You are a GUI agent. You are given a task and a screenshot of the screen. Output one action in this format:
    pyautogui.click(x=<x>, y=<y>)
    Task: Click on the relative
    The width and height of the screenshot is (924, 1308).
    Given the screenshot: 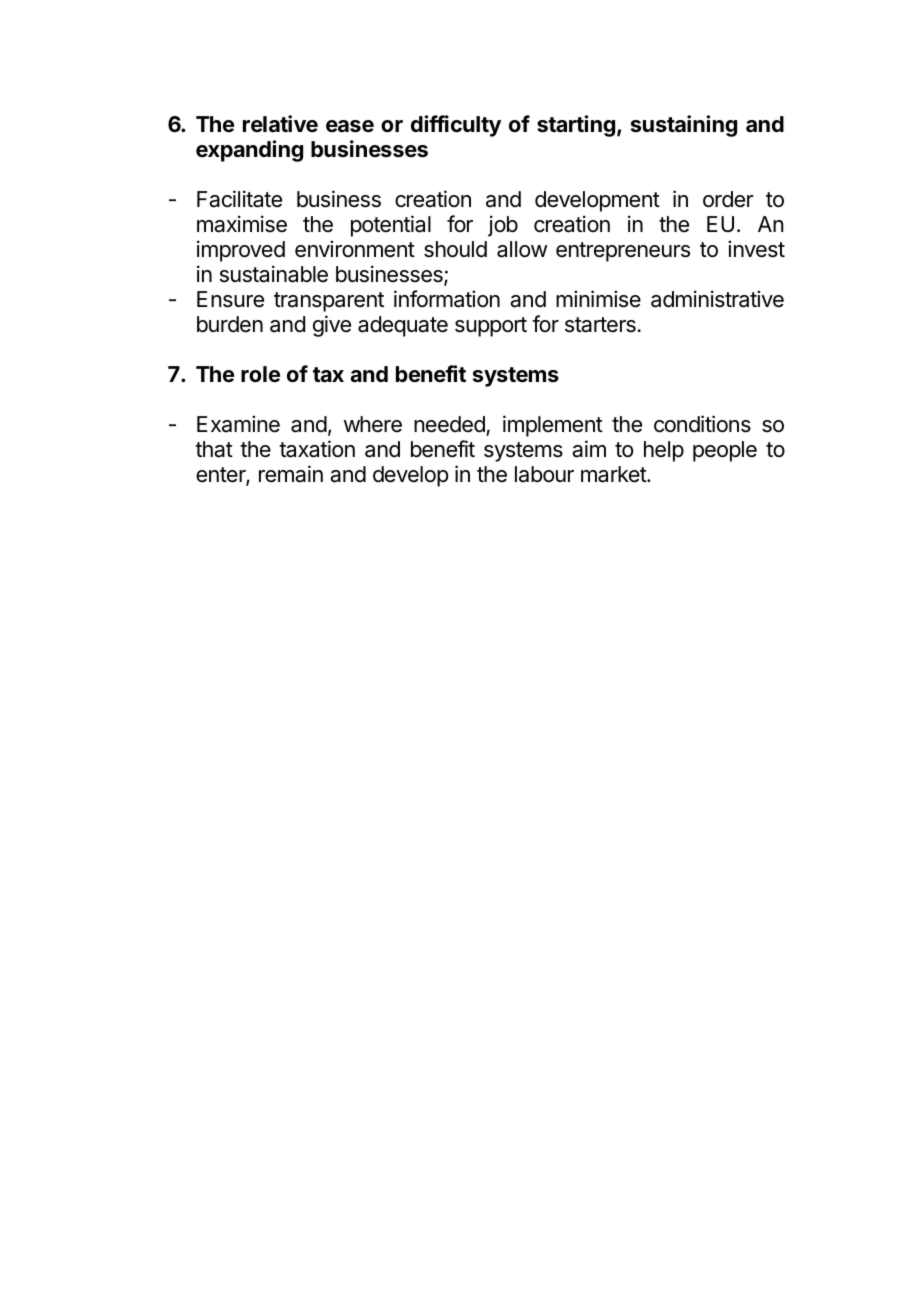 What is the action you would take?
    pyautogui.click(x=280, y=124)
